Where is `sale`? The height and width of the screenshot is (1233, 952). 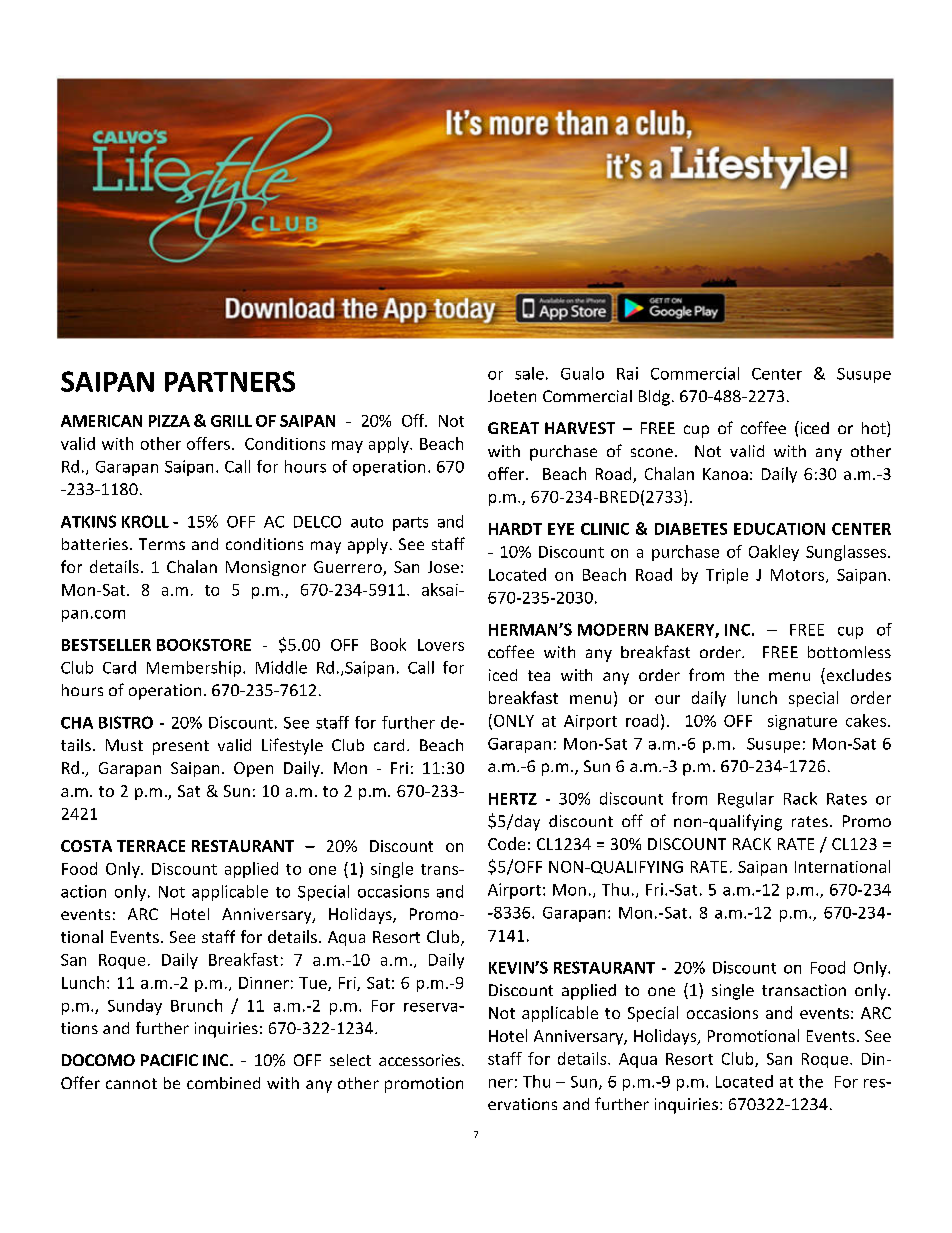 sale is located at coordinates (529, 373).
